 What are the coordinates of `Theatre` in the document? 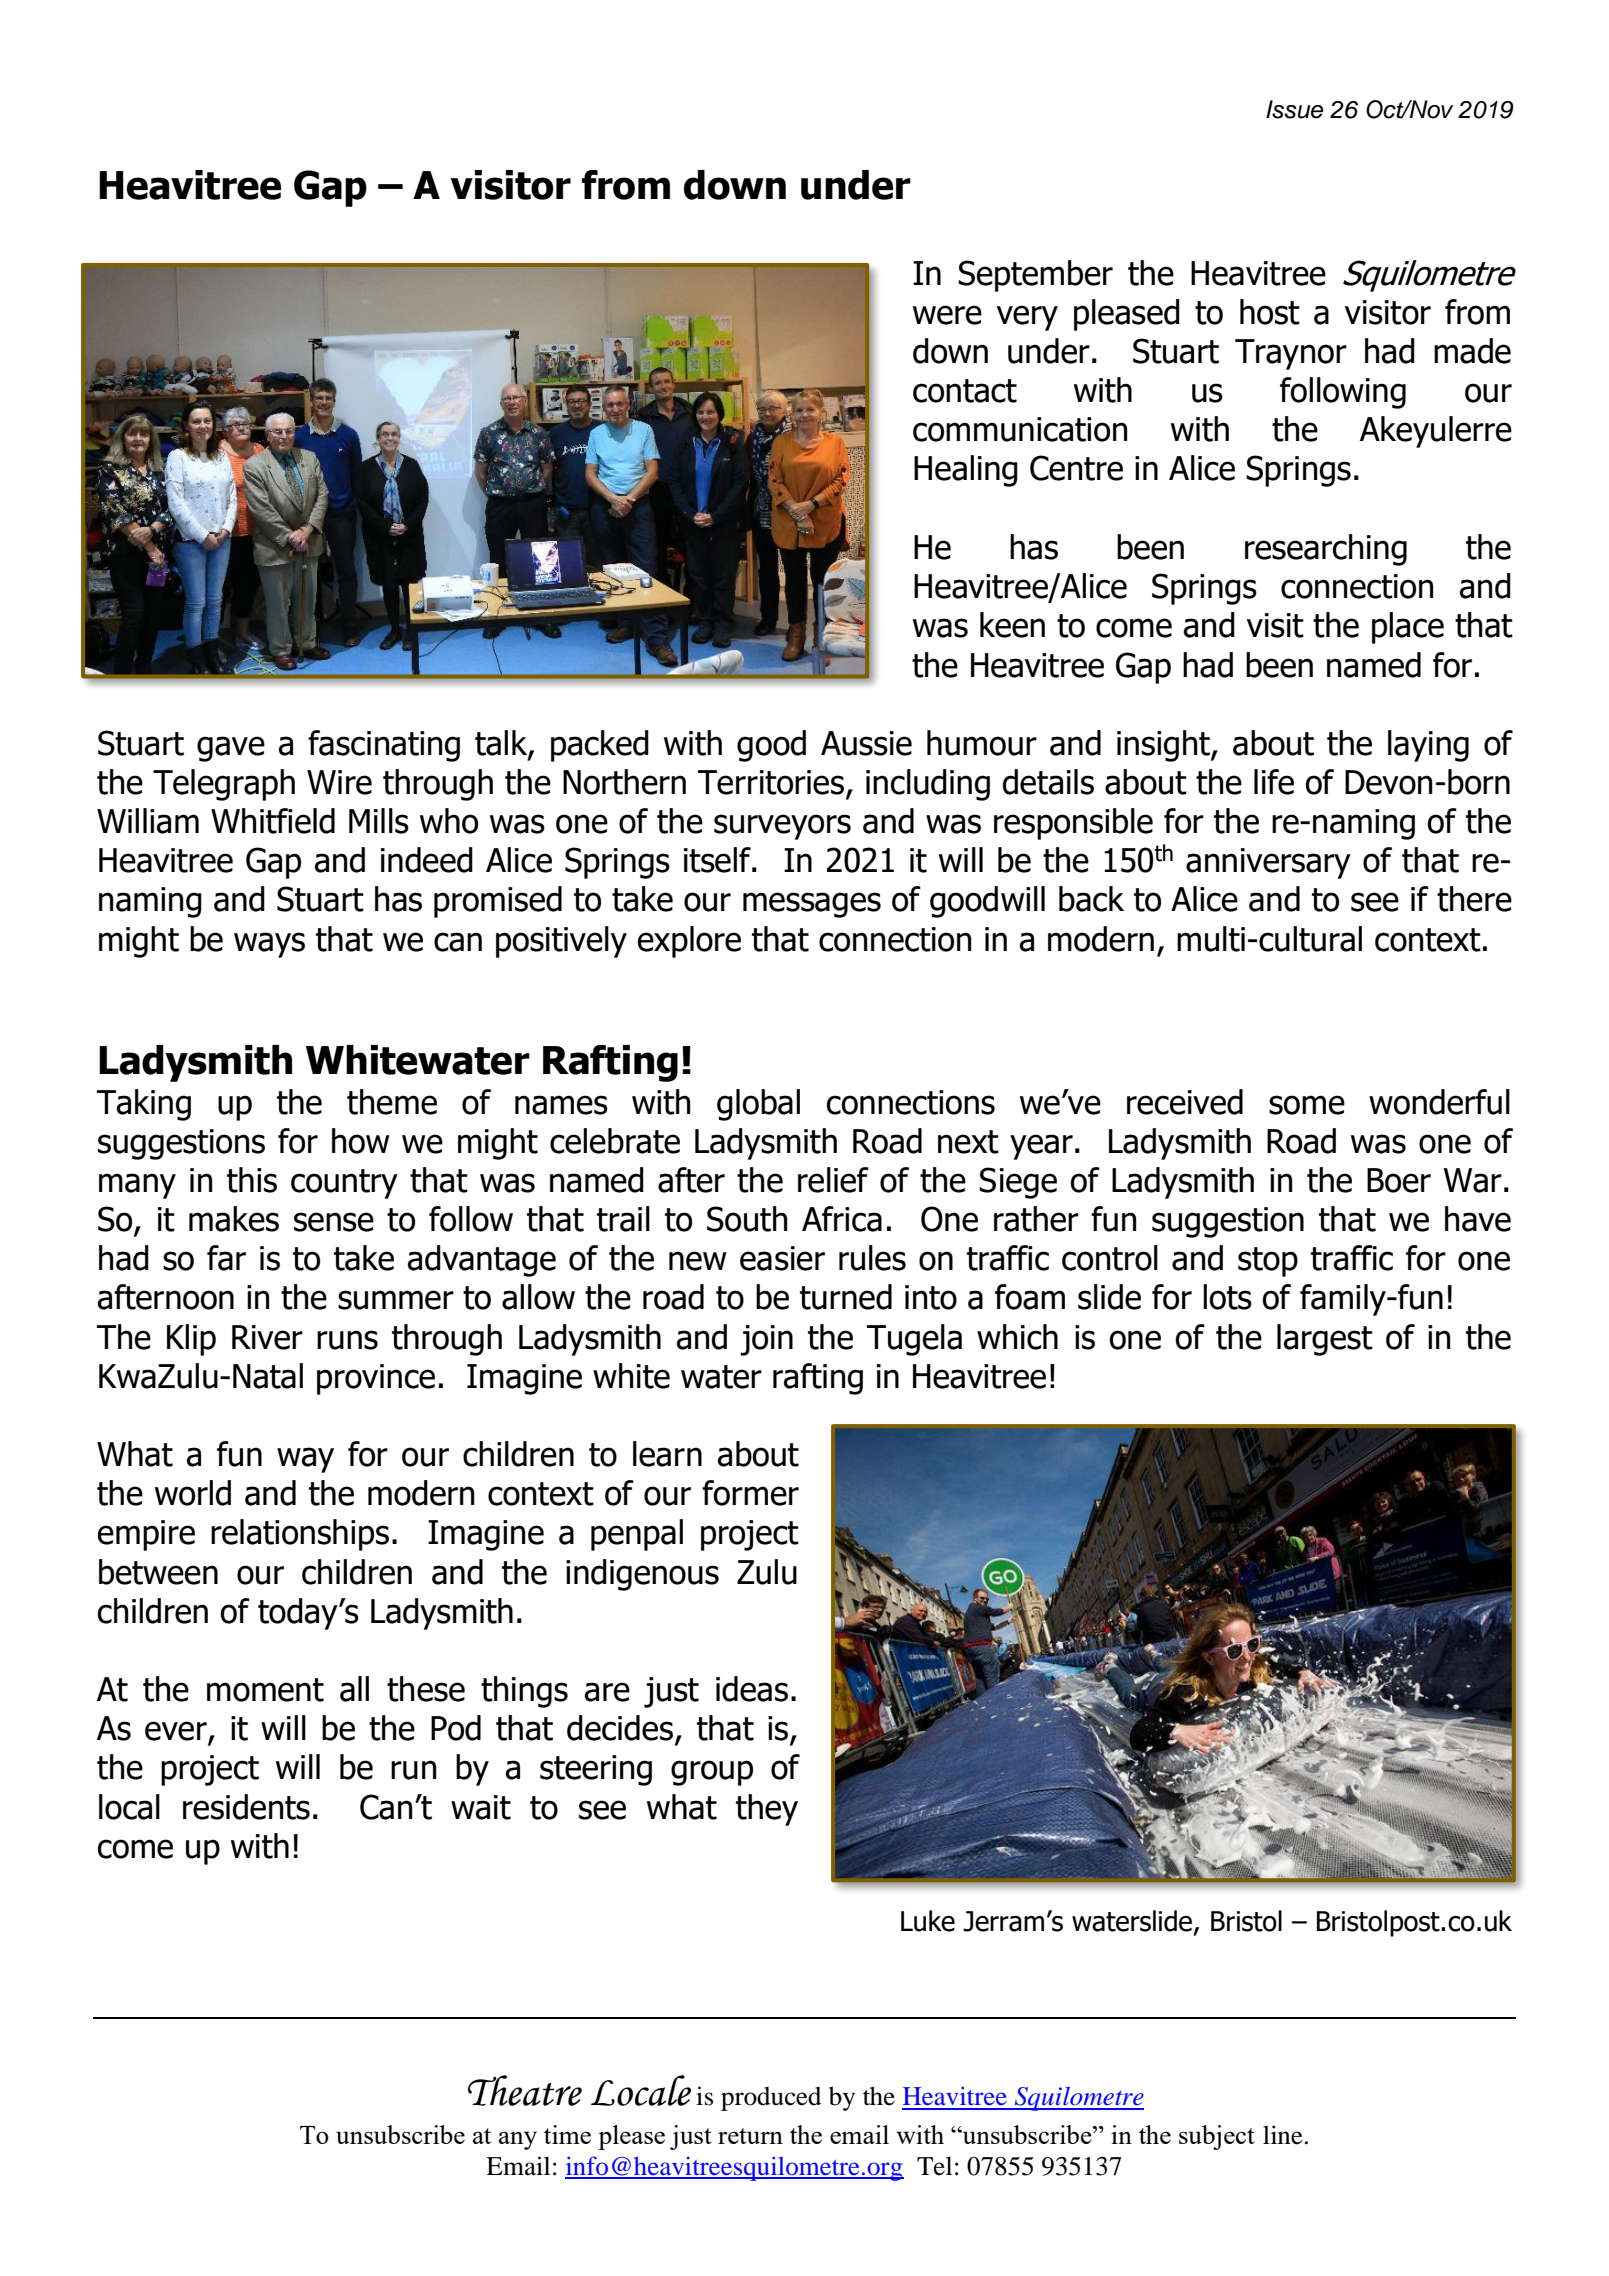 It's located at (525, 2090).
